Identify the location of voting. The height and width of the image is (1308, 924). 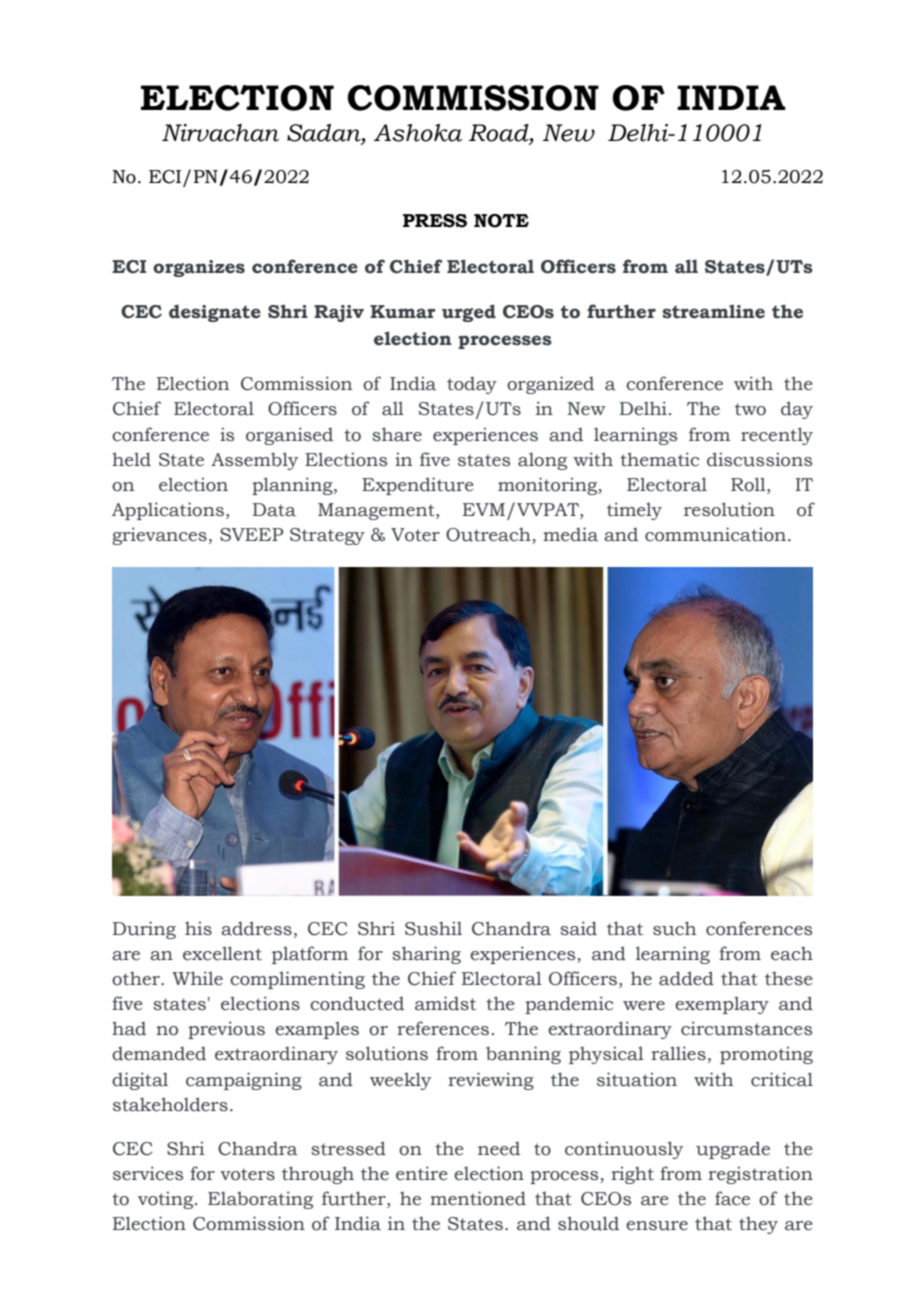
(167, 1200).
